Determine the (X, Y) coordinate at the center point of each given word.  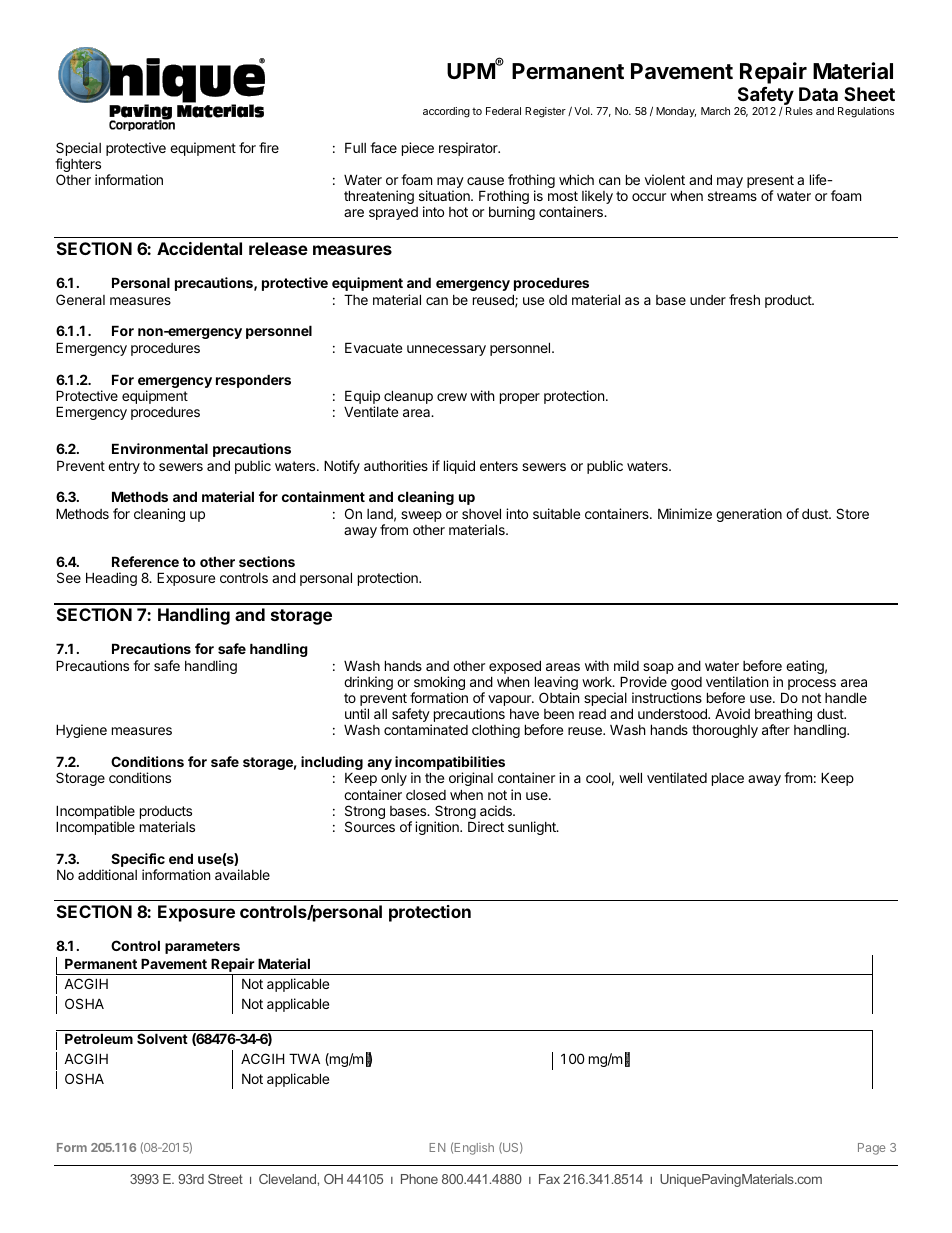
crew (452, 397)
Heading (111, 579)
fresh (744, 299)
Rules (799, 111)
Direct (486, 826)
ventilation (737, 681)
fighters (78, 166)
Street (225, 1179)
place (728, 779)
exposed (515, 667)
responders (253, 381)
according (446, 112)
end (181, 858)
